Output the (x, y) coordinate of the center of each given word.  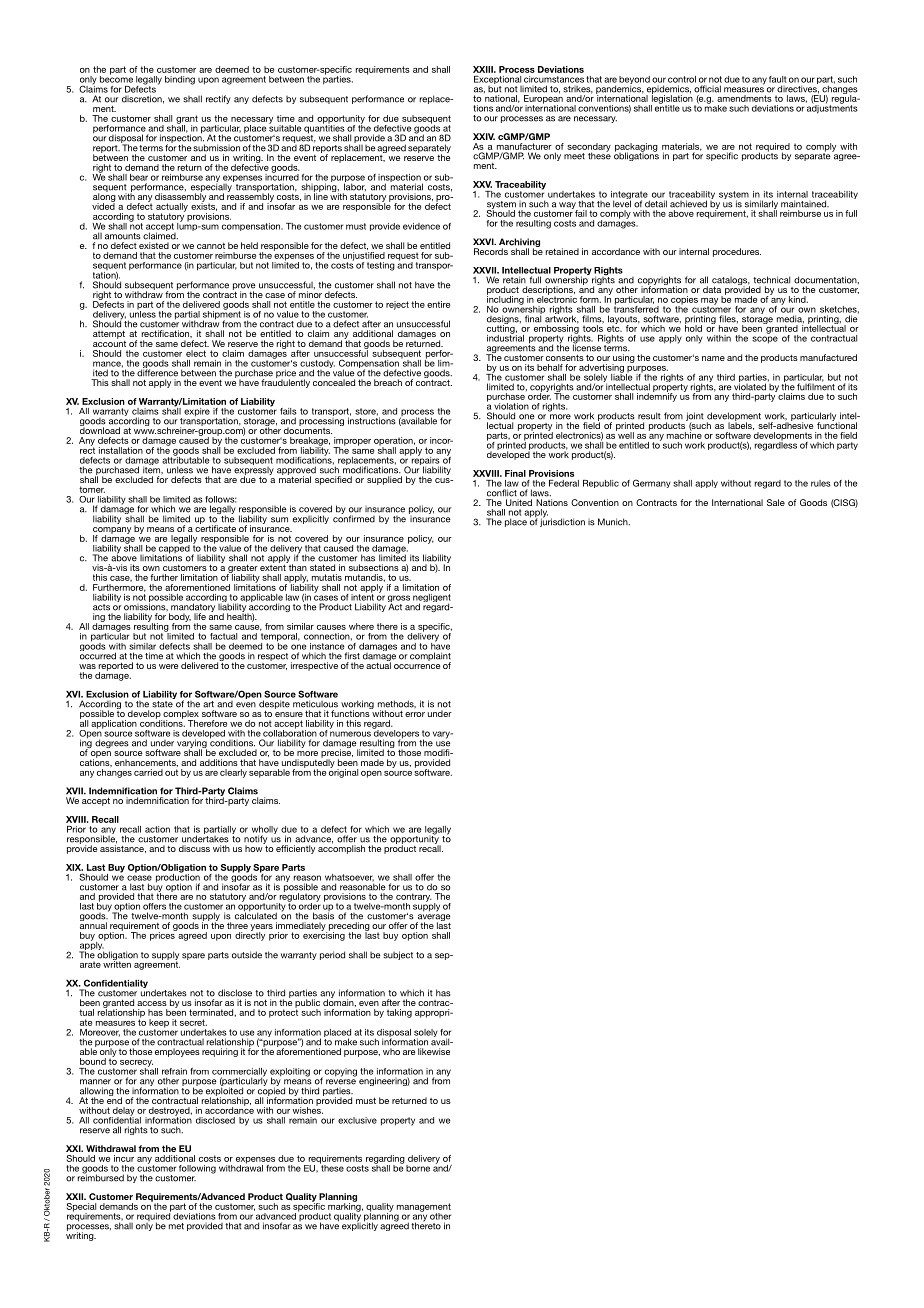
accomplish (341, 848)
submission (216, 148)
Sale (776, 502)
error (415, 714)
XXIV (484, 136)
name (713, 358)
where (361, 626)
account (109, 342)
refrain (174, 1071)
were (169, 666)
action (157, 829)
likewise (434, 1051)
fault (778, 79)
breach (388, 382)
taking (399, 1013)
